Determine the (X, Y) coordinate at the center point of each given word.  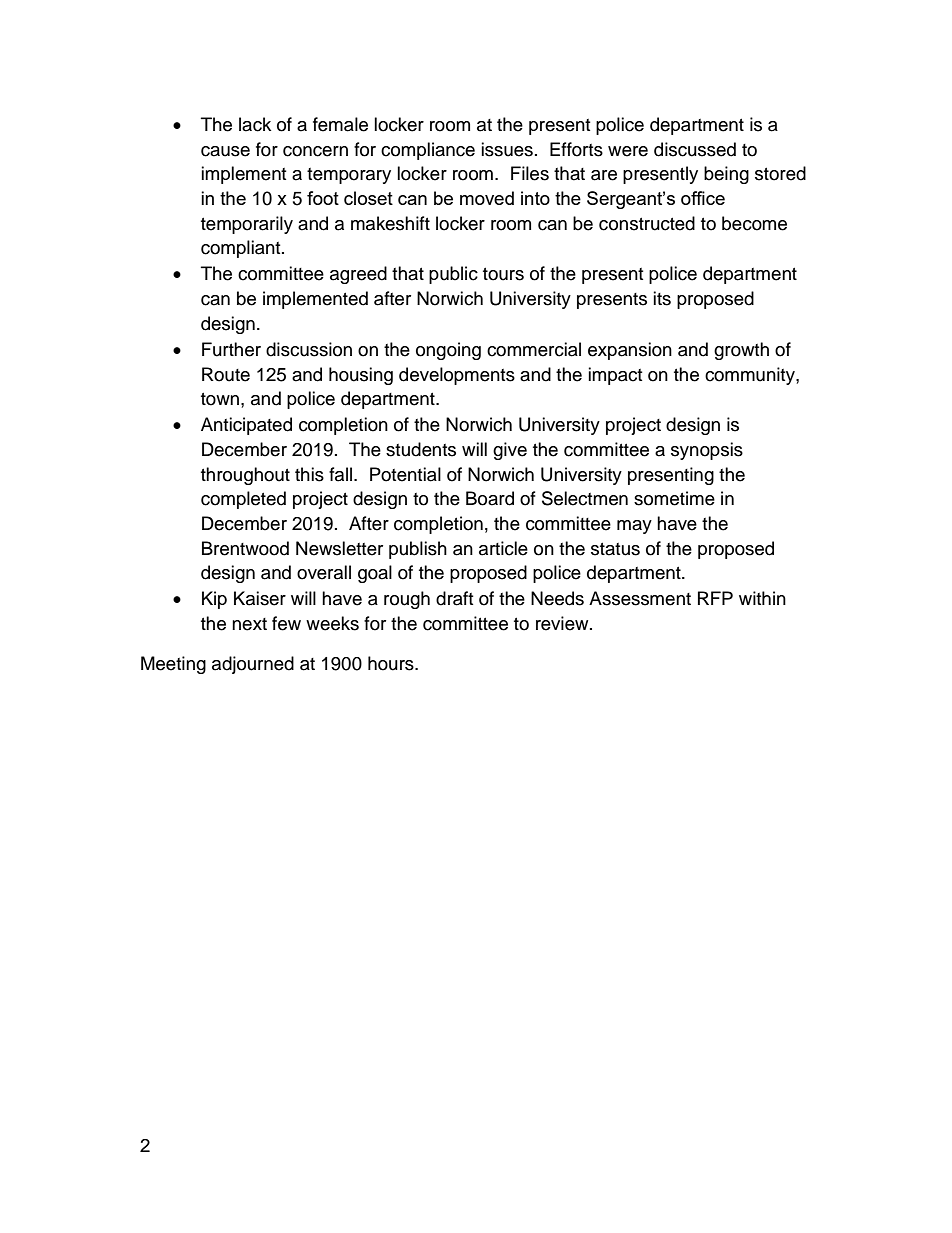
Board (490, 498)
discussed (695, 149)
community (751, 376)
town (220, 399)
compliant (242, 249)
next (249, 624)
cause (225, 151)
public (453, 275)
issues (507, 149)
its (662, 298)
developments (457, 376)
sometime (674, 498)
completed (243, 500)
